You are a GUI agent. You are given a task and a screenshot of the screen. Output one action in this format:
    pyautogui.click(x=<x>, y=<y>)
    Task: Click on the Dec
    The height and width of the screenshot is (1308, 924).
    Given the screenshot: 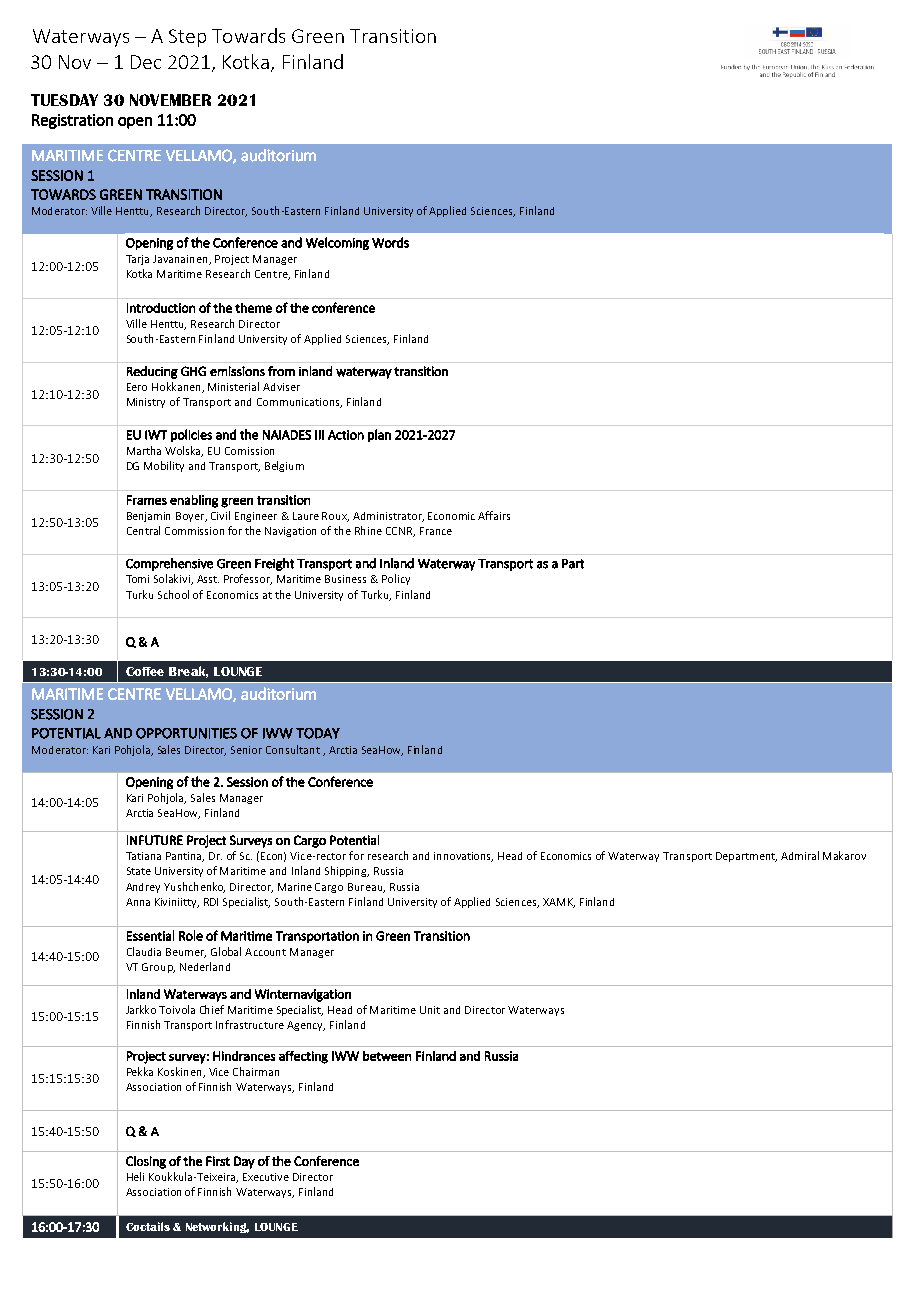 What is the action you would take?
    pyautogui.click(x=146, y=62)
